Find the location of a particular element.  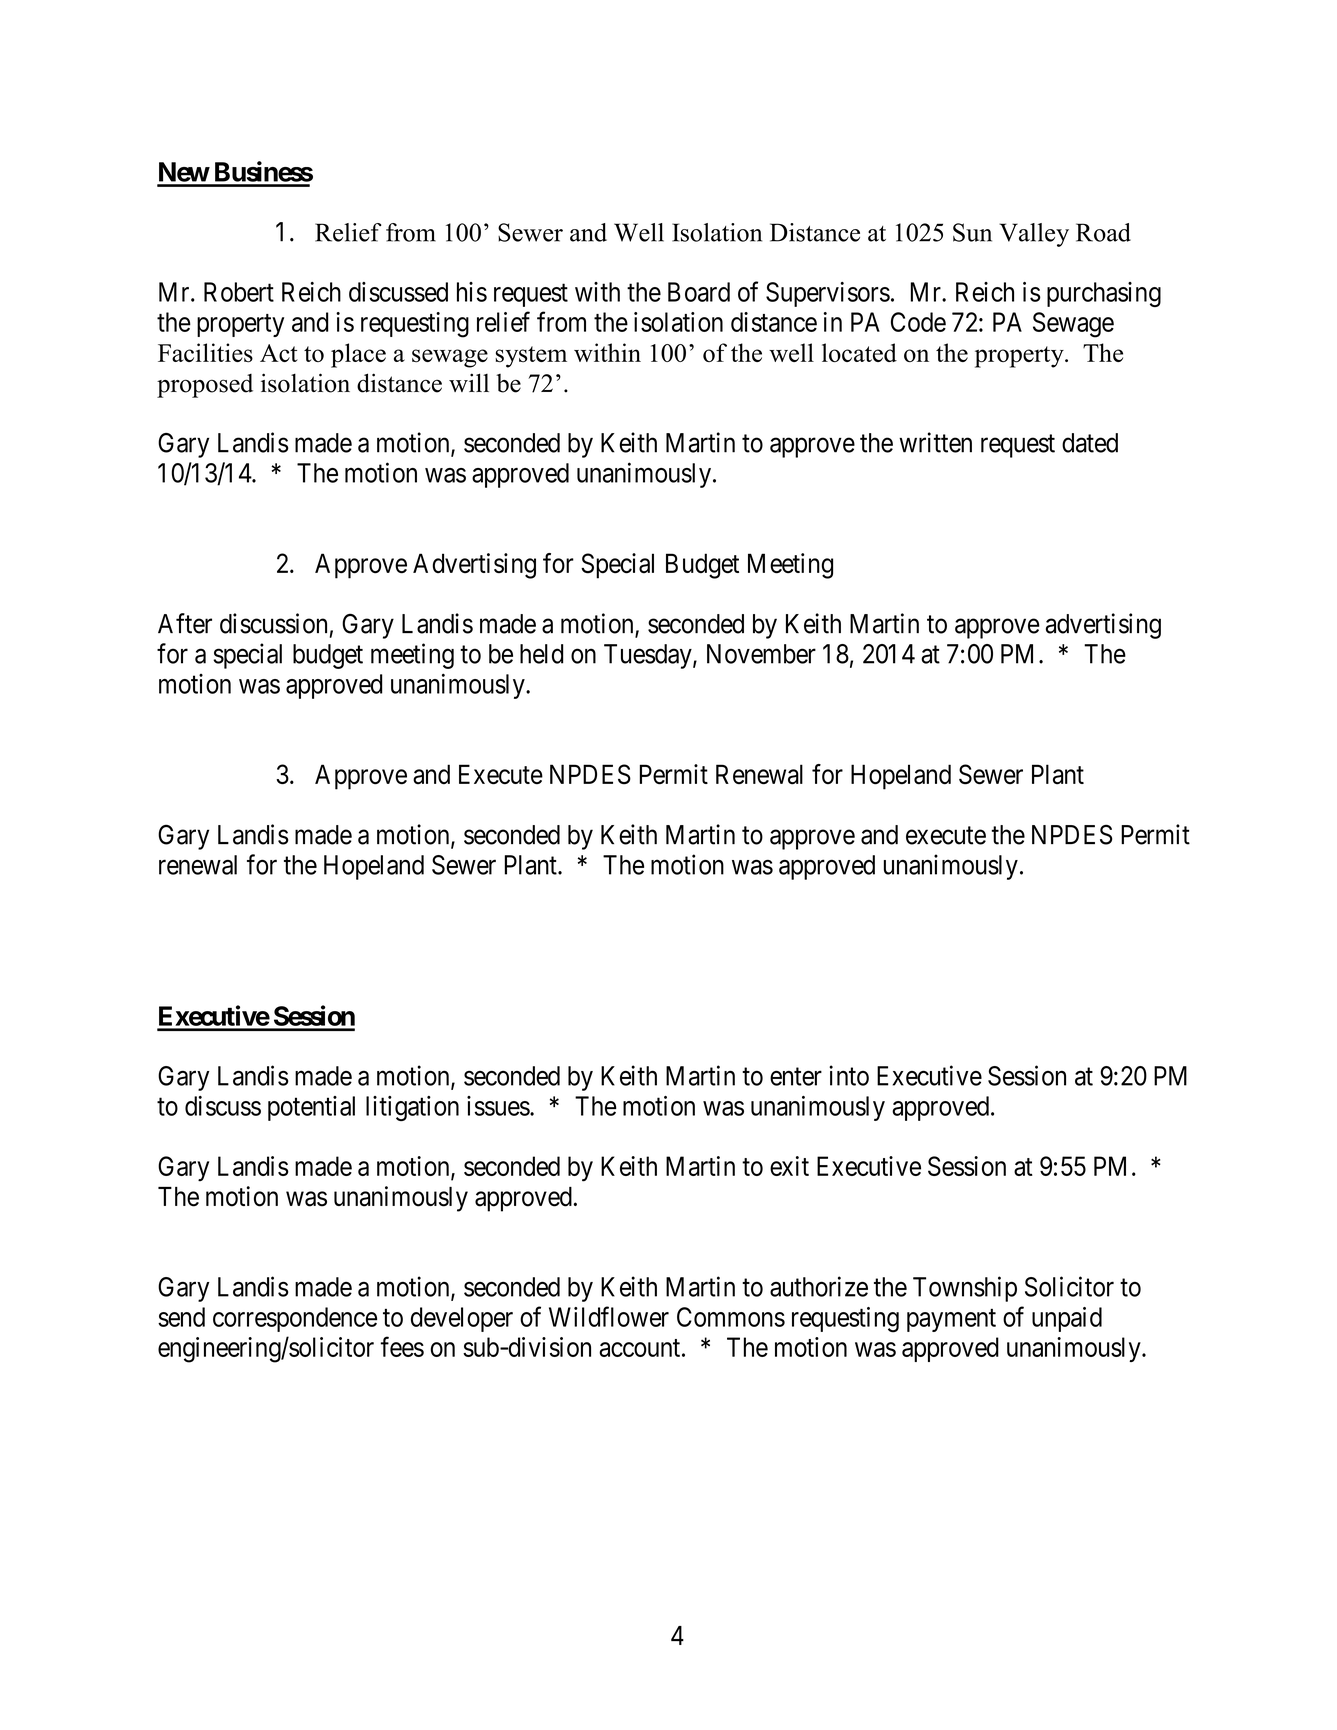

Sun is located at coordinates (972, 232).
